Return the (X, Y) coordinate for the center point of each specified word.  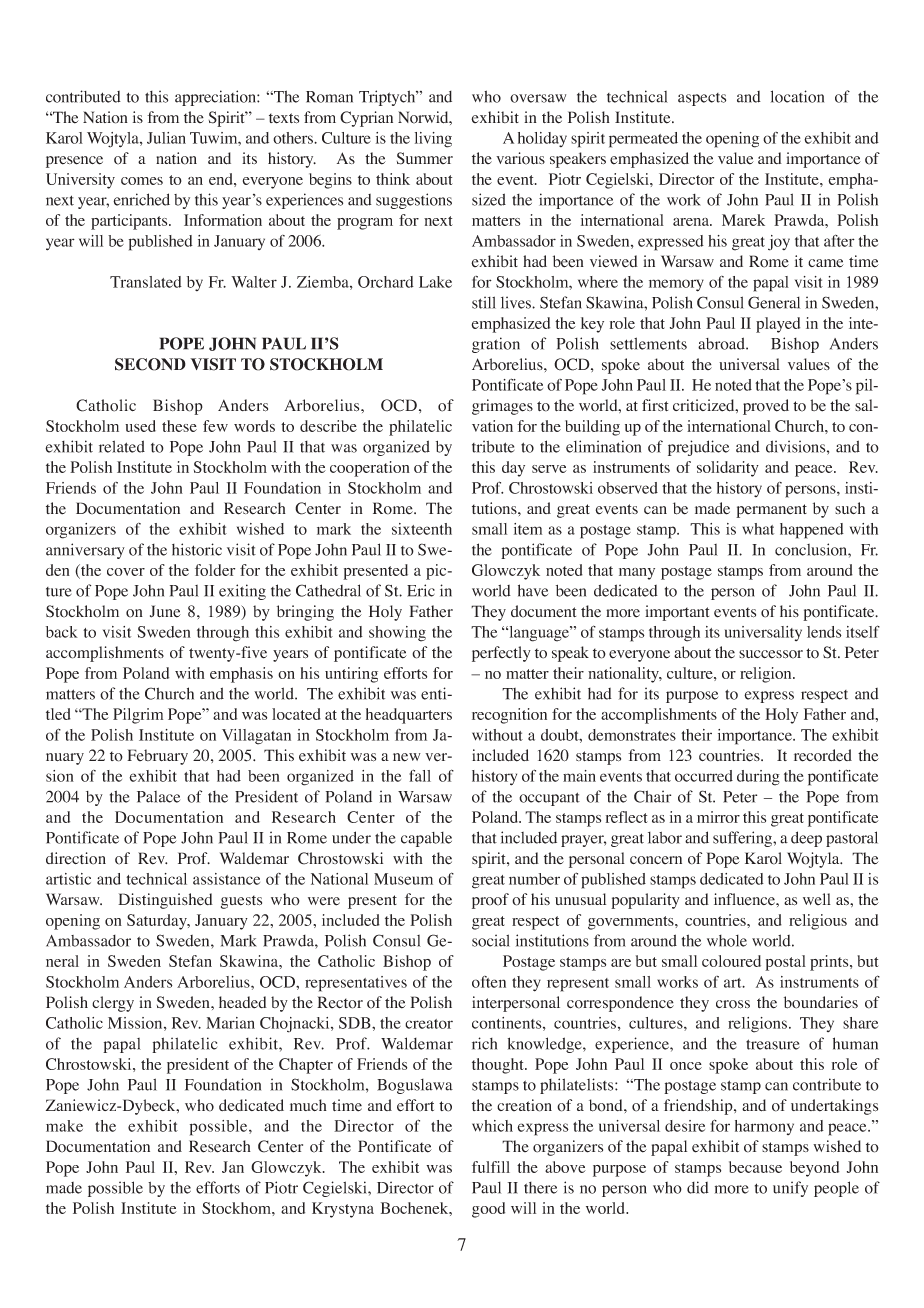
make (64, 1126)
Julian (166, 138)
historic (197, 549)
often (489, 982)
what (758, 529)
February (157, 757)
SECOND (150, 364)
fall (420, 775)
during (758, 778)
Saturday (158, 922)
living (433, 140)
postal (785, 963)
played (778, 325)
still (484, 302)
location (797, 96)
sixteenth (422, 529)
